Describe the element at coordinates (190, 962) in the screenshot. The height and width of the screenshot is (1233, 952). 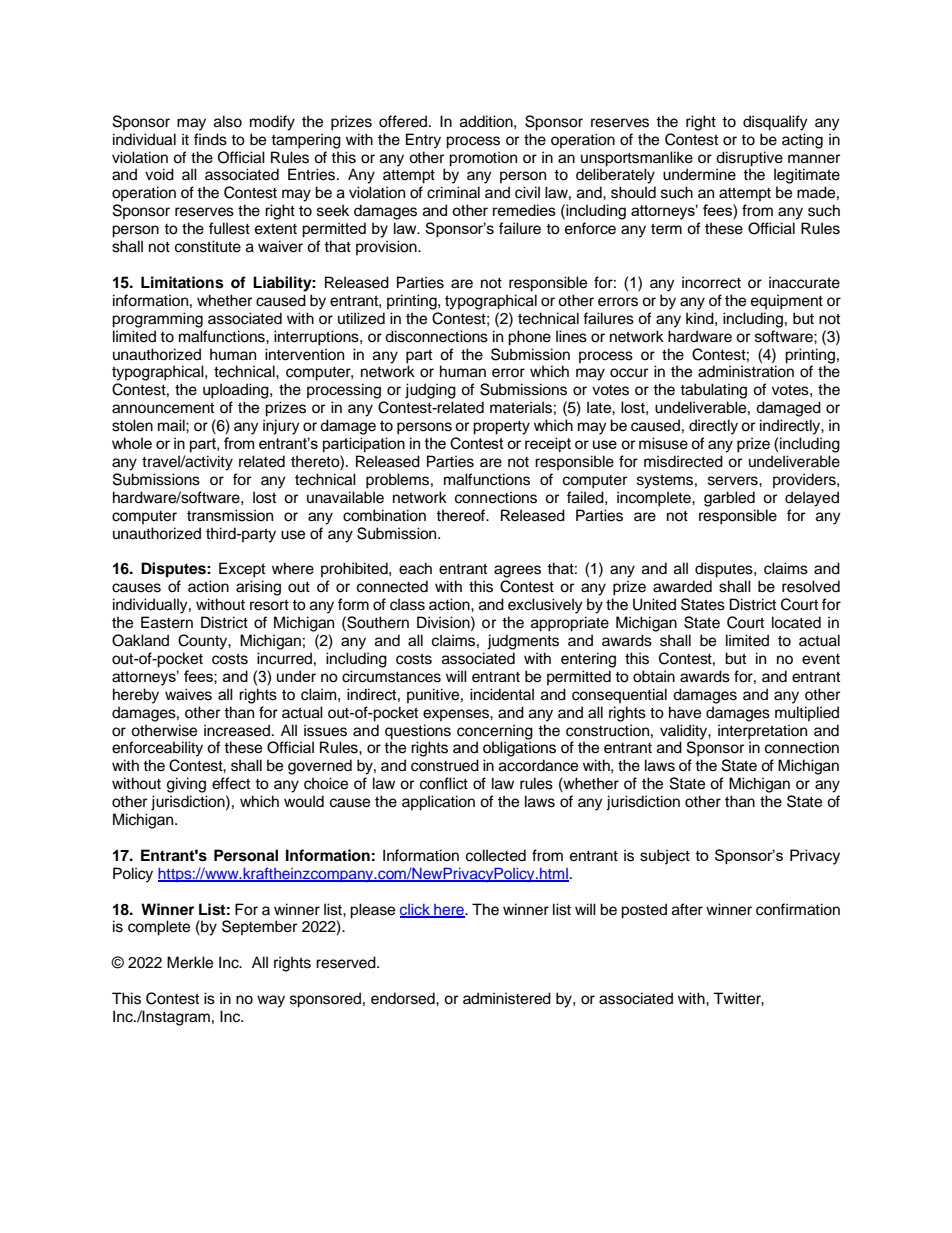
I see `Merkle` at that location.
